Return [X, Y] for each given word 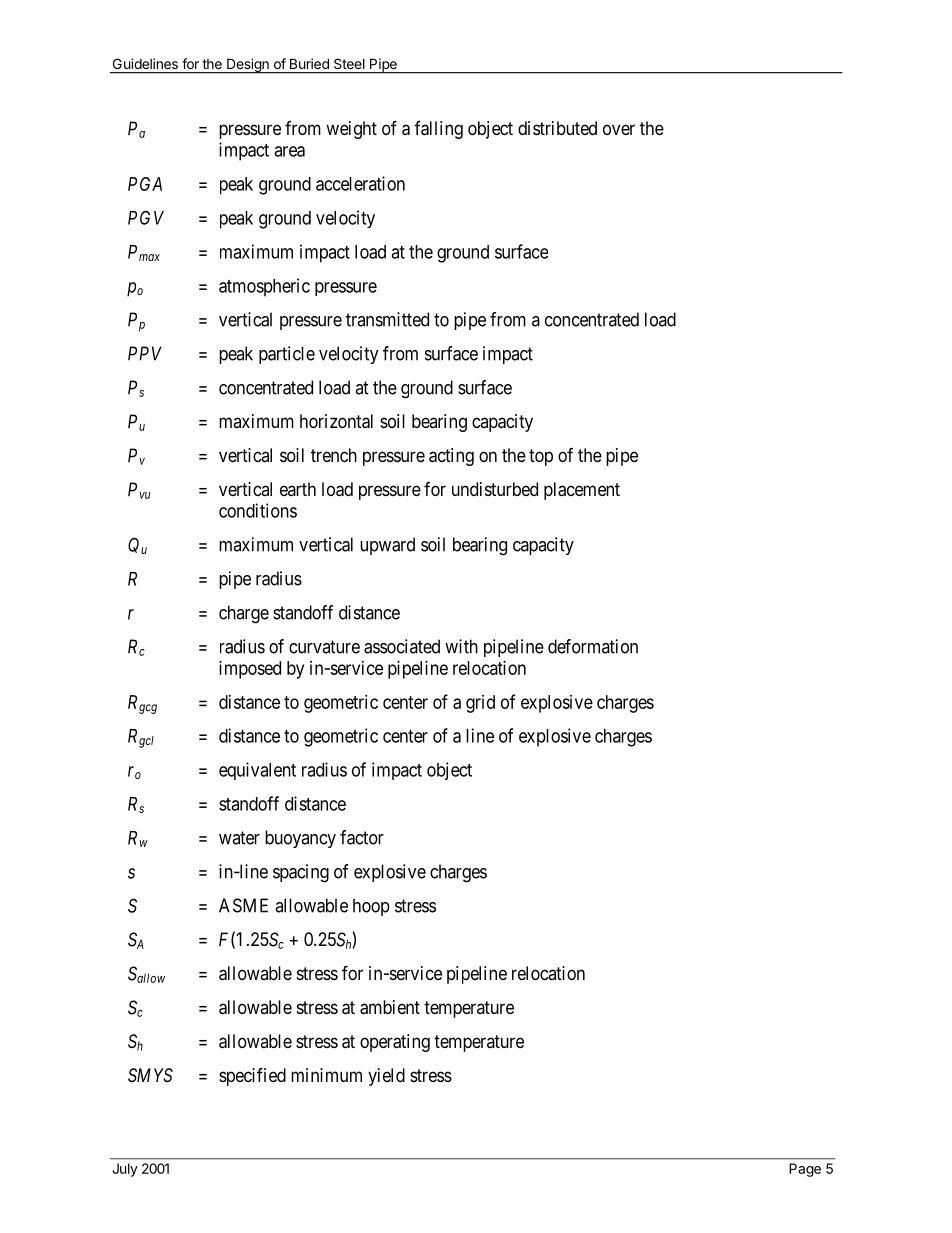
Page [805, 1170]
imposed [250, 670]
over [619, 129]
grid [480, 704]
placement [582, 491]
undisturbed [495, 489]
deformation [593, 646]
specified [252, 1076]
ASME [243, 905]
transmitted [387, 319]
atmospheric [264, 287]
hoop [371, 907]
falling [438, 130]
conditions [258, 510]
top [541, 457]
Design [248, 66]
